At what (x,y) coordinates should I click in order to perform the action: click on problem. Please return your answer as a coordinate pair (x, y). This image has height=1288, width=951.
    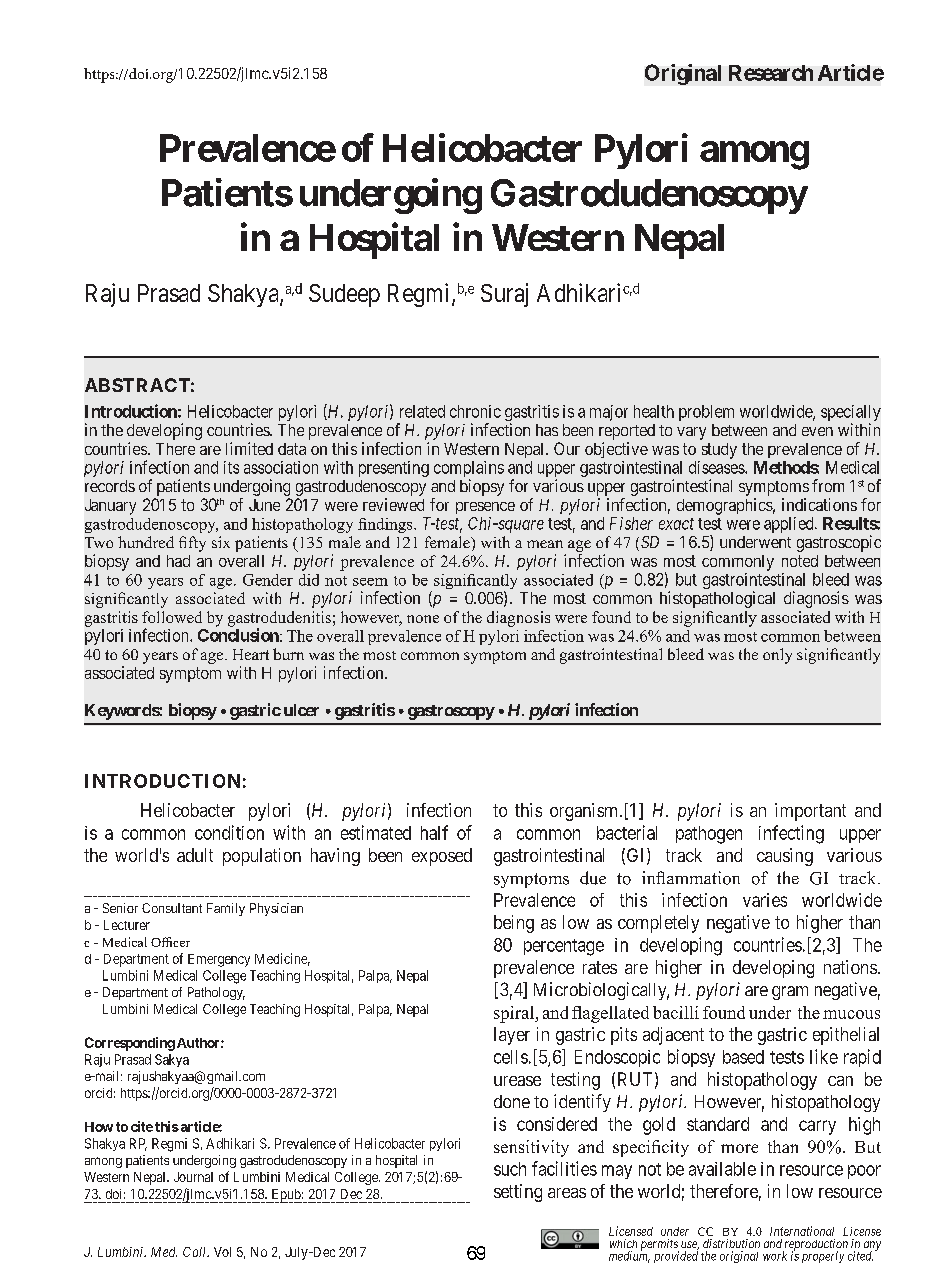
    Looking at the image, I should click on (706, 413).
